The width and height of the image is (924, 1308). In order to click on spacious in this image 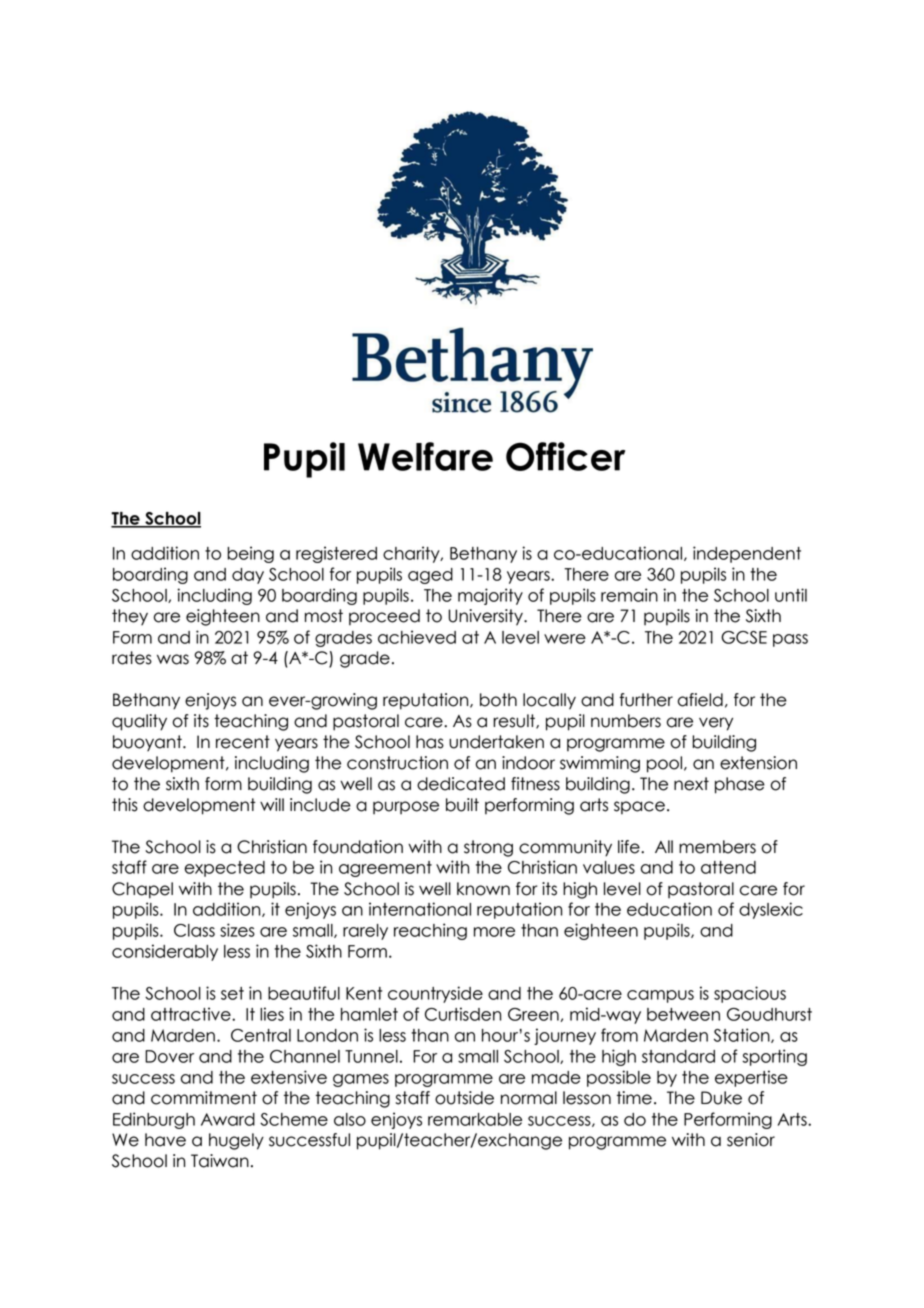, I will do `click(750, 994)`.
